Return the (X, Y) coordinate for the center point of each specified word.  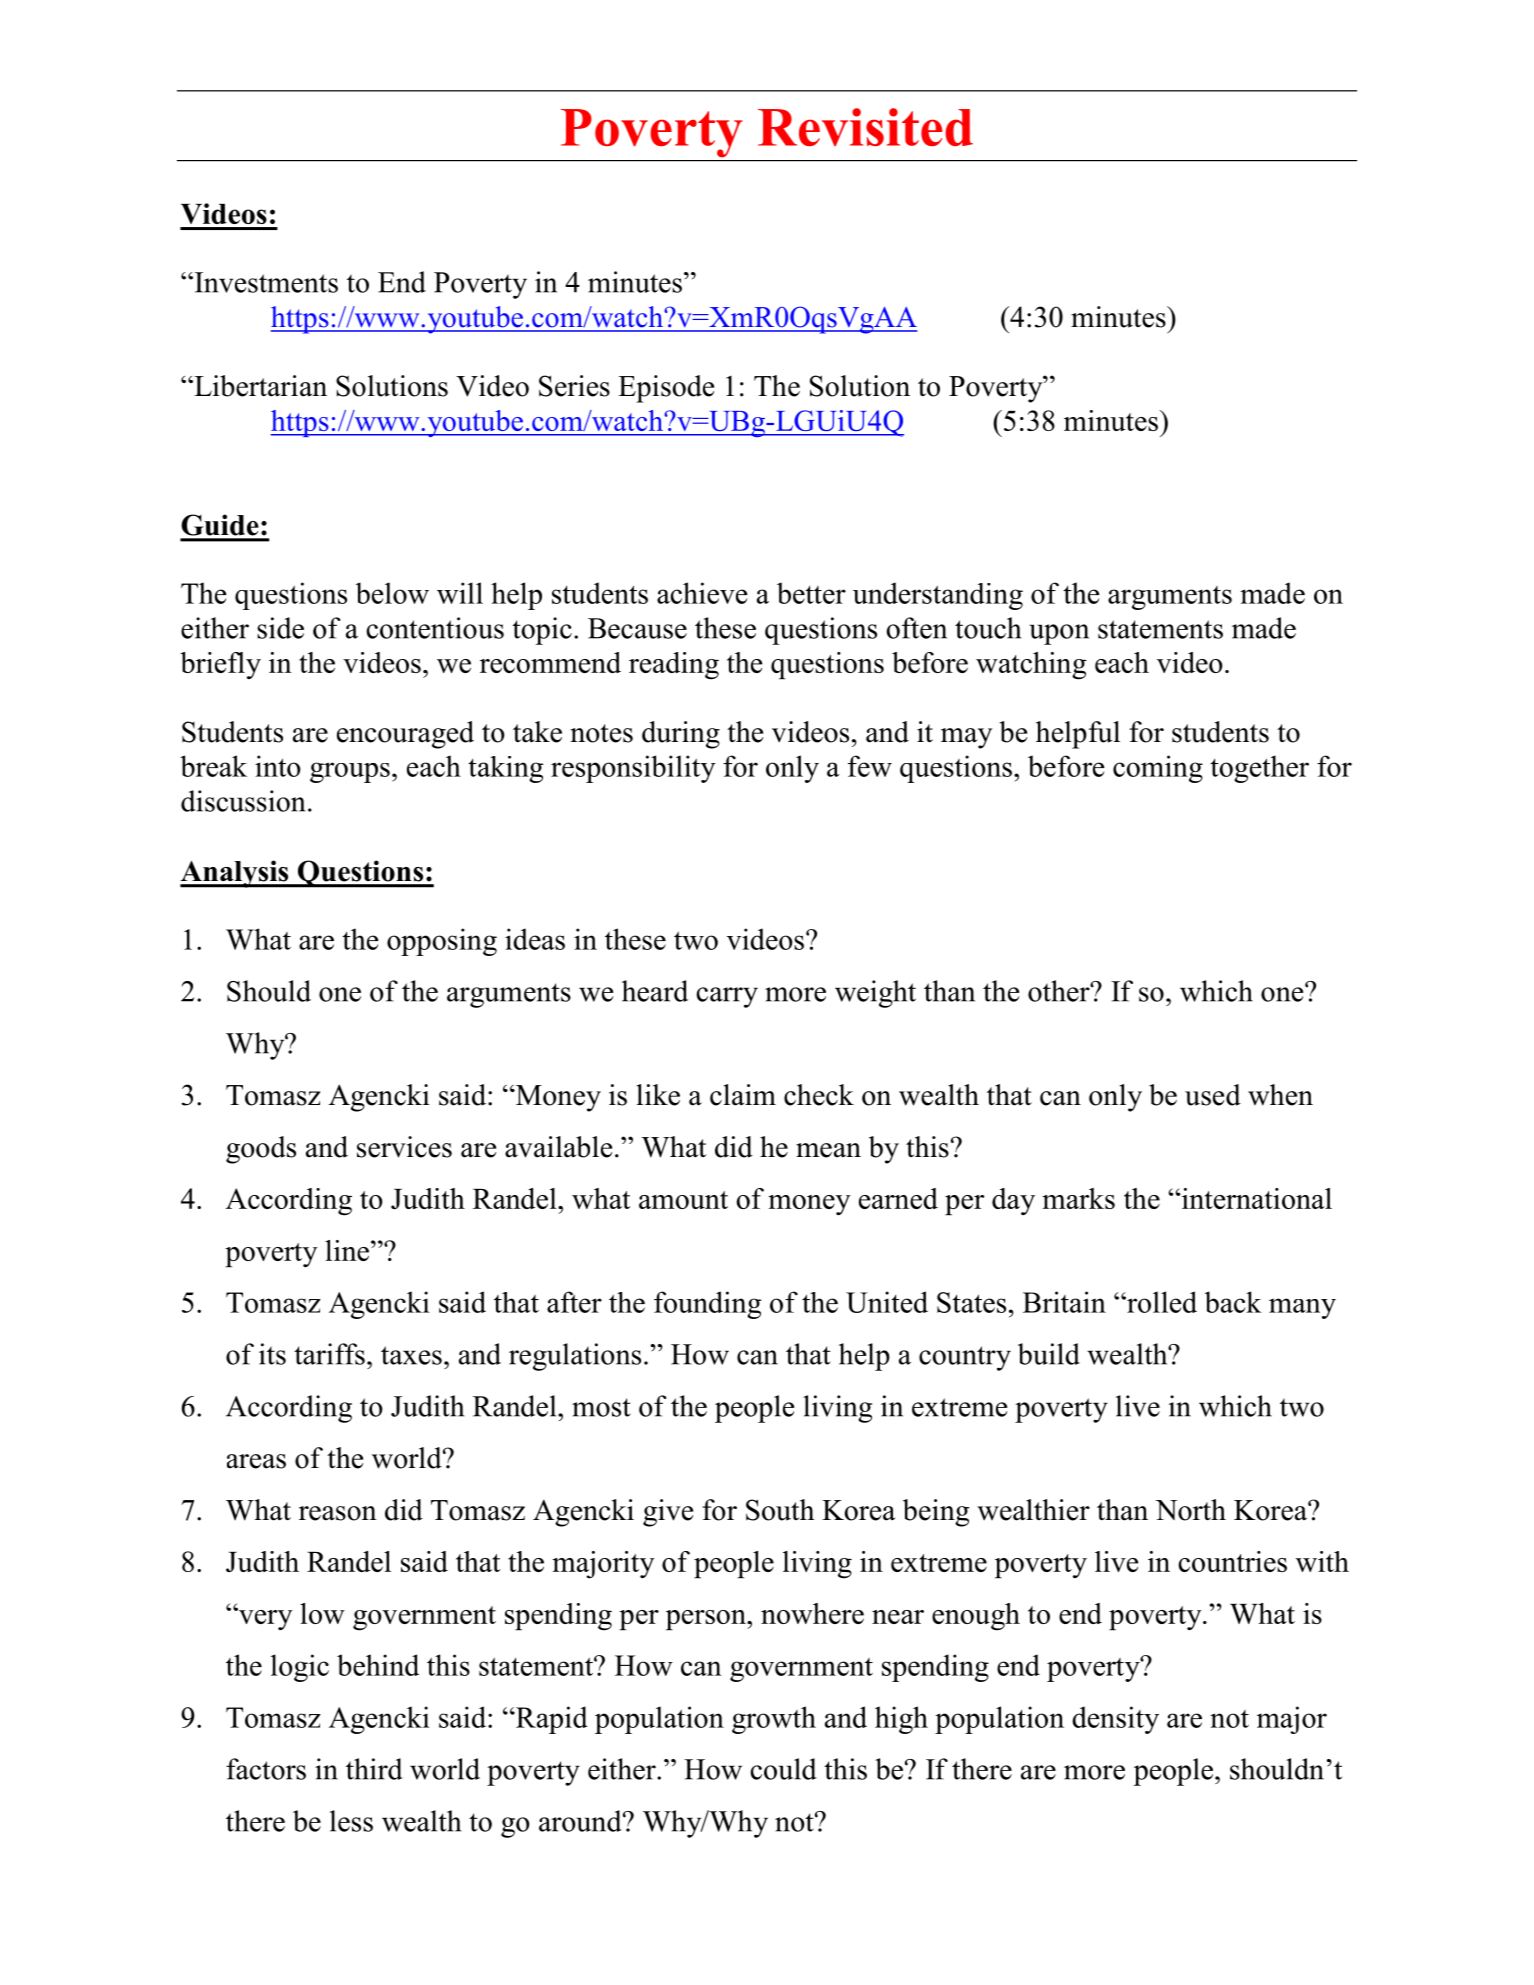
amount (683, 1200)
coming (1158, 769)
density (1115, 1720)
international (1255, 1198)
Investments (265, 282)
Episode (666, 389)
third (374, 1769)
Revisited (865, 127)
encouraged (405, 735)
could (783, 1769)
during (681, 735)
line (347, 1250)
